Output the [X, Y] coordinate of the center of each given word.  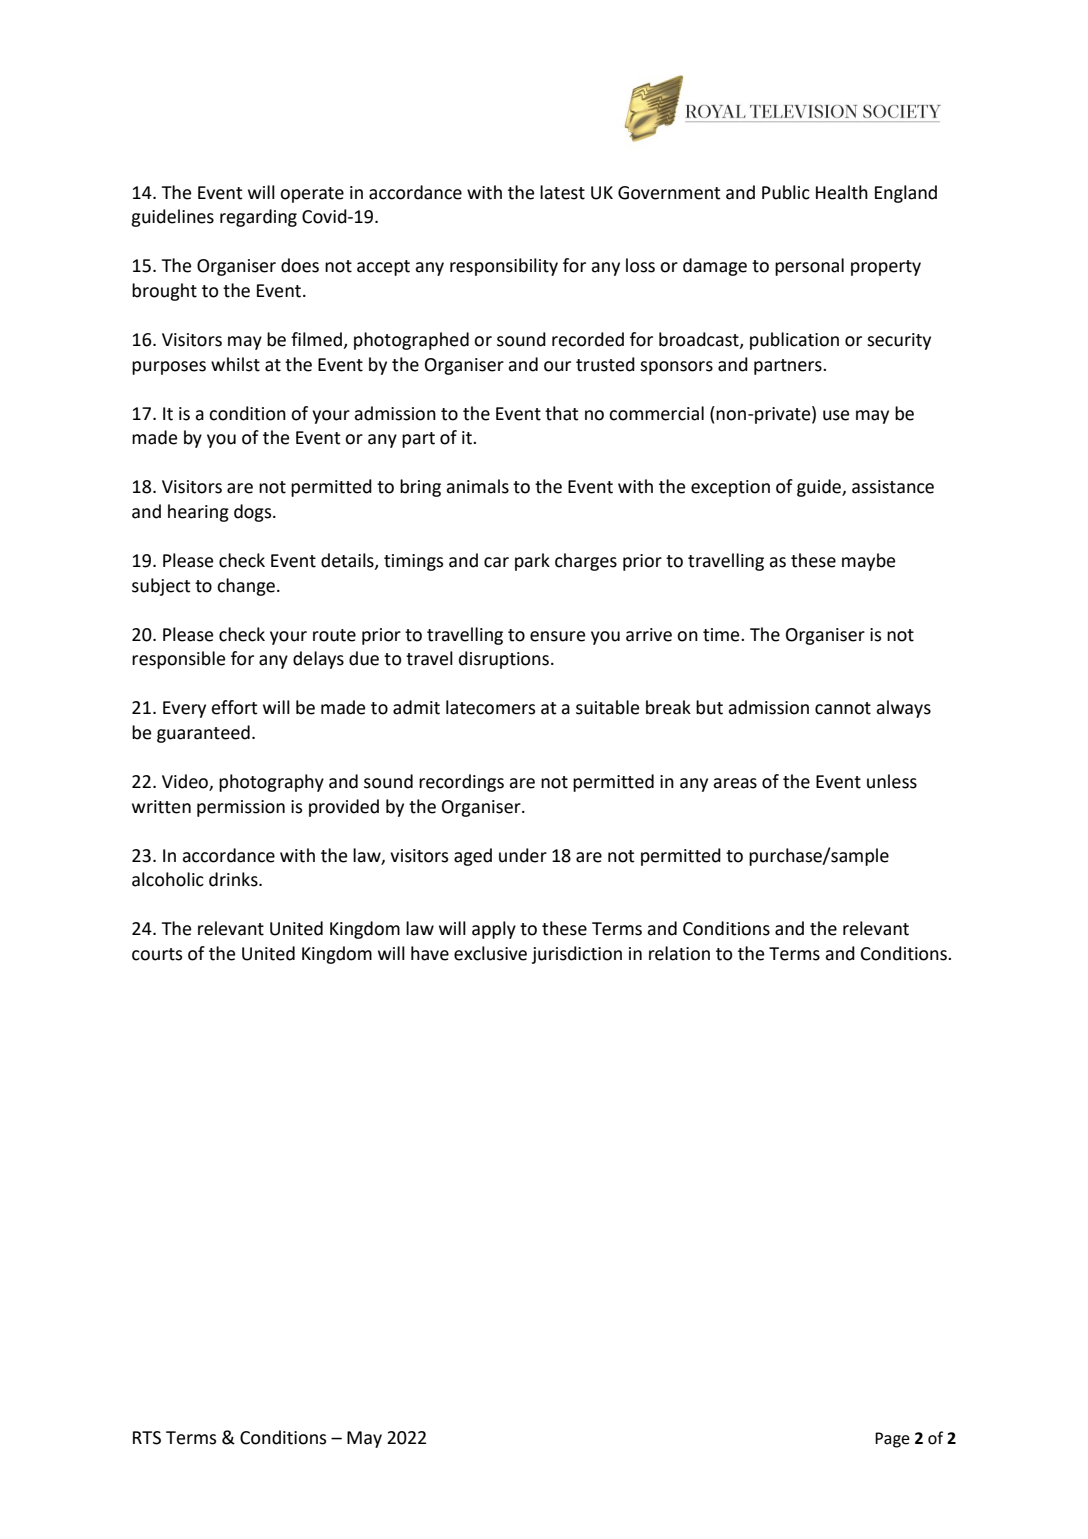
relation [679, 953]
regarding [258, 218]
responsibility [504, 267]
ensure [557, 636]
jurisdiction [577, 955]
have [430, 953]
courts [157, 954]
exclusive [490, 953]
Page [892, 1440]
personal [809, 267]
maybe [868, 562]
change [246, 587]
